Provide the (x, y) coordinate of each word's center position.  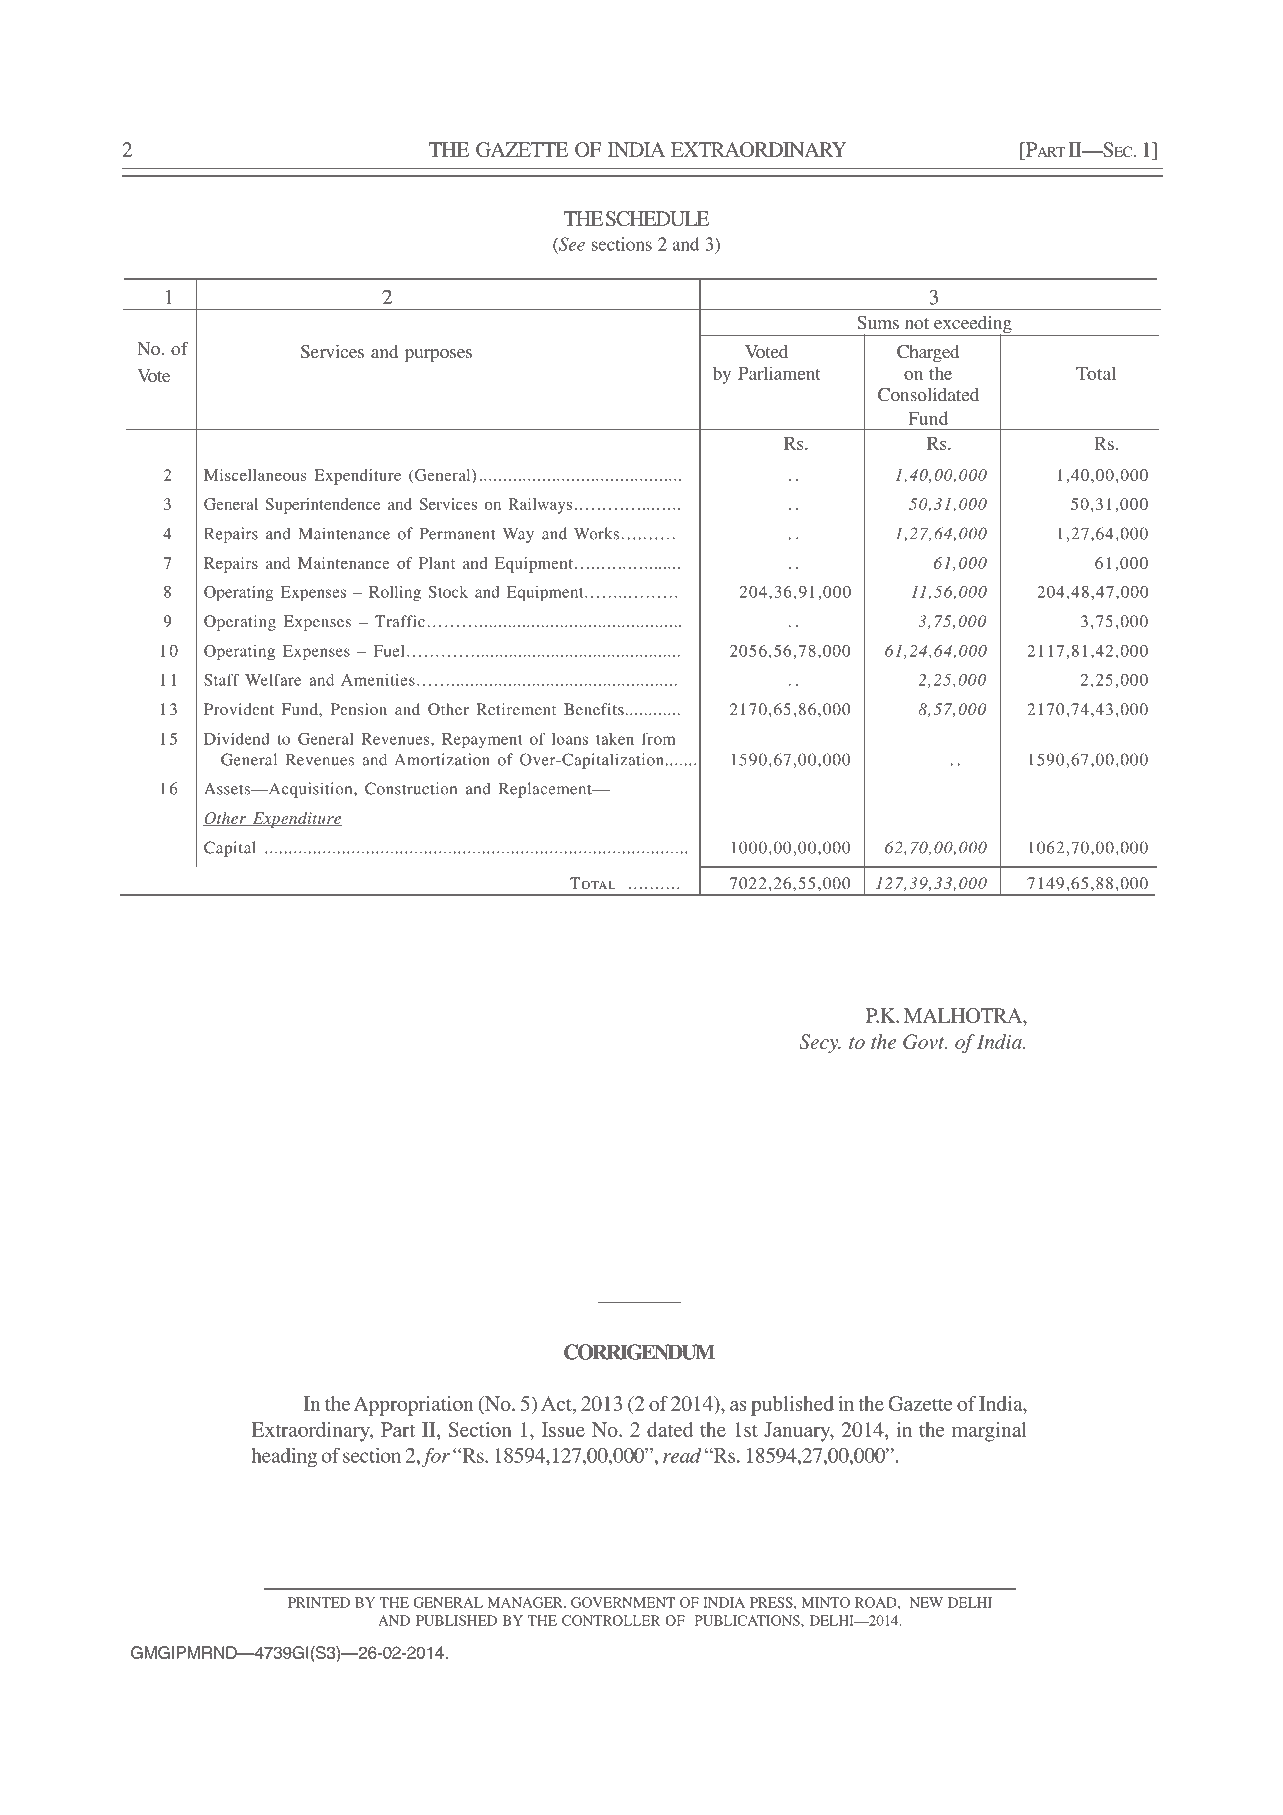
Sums (878, 322)
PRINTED (319, 1602)
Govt (925, 1041)
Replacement (546, 790)
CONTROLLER (611, 1620)
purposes (438, 355)
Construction (411, 788)
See (571, 244)
